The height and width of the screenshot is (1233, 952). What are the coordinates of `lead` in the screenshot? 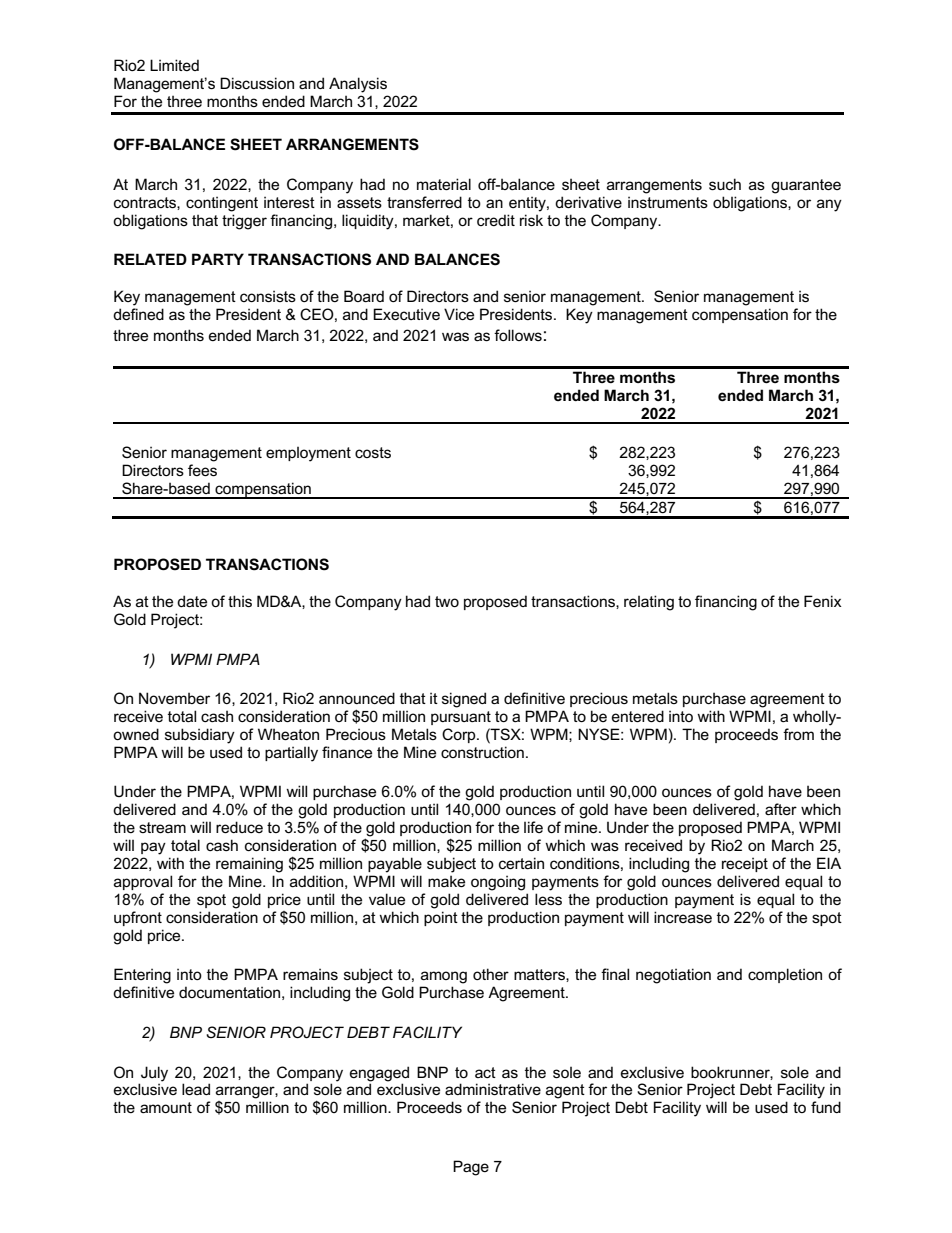 It's located at (196, 1089).
